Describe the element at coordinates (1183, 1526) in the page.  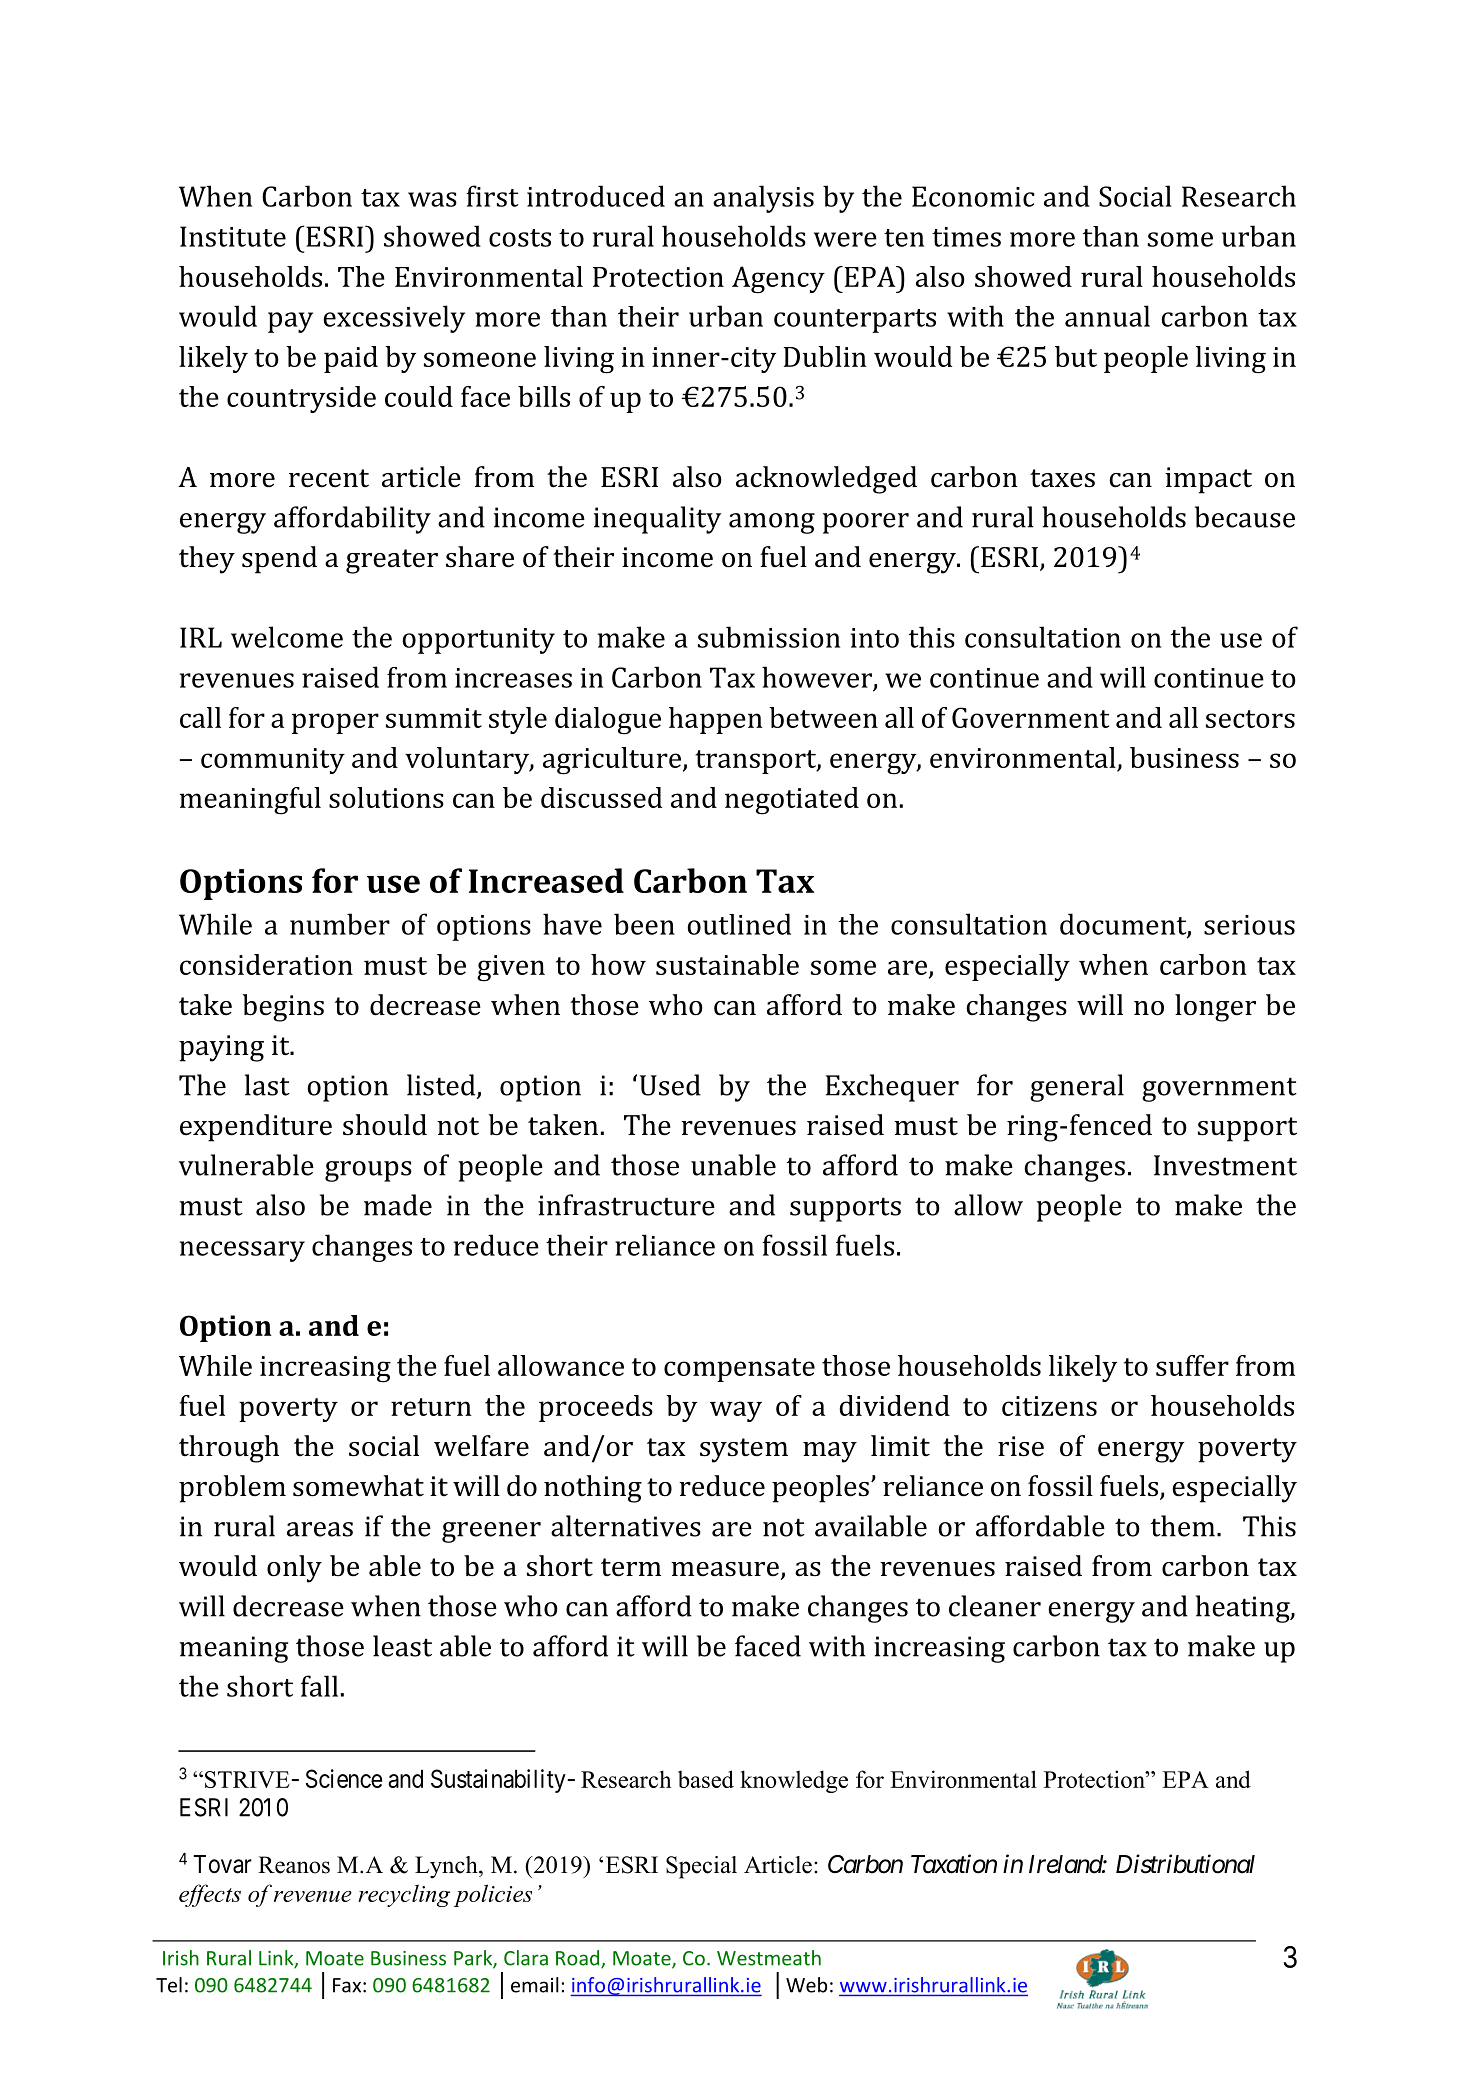
I see `them` at that location.
